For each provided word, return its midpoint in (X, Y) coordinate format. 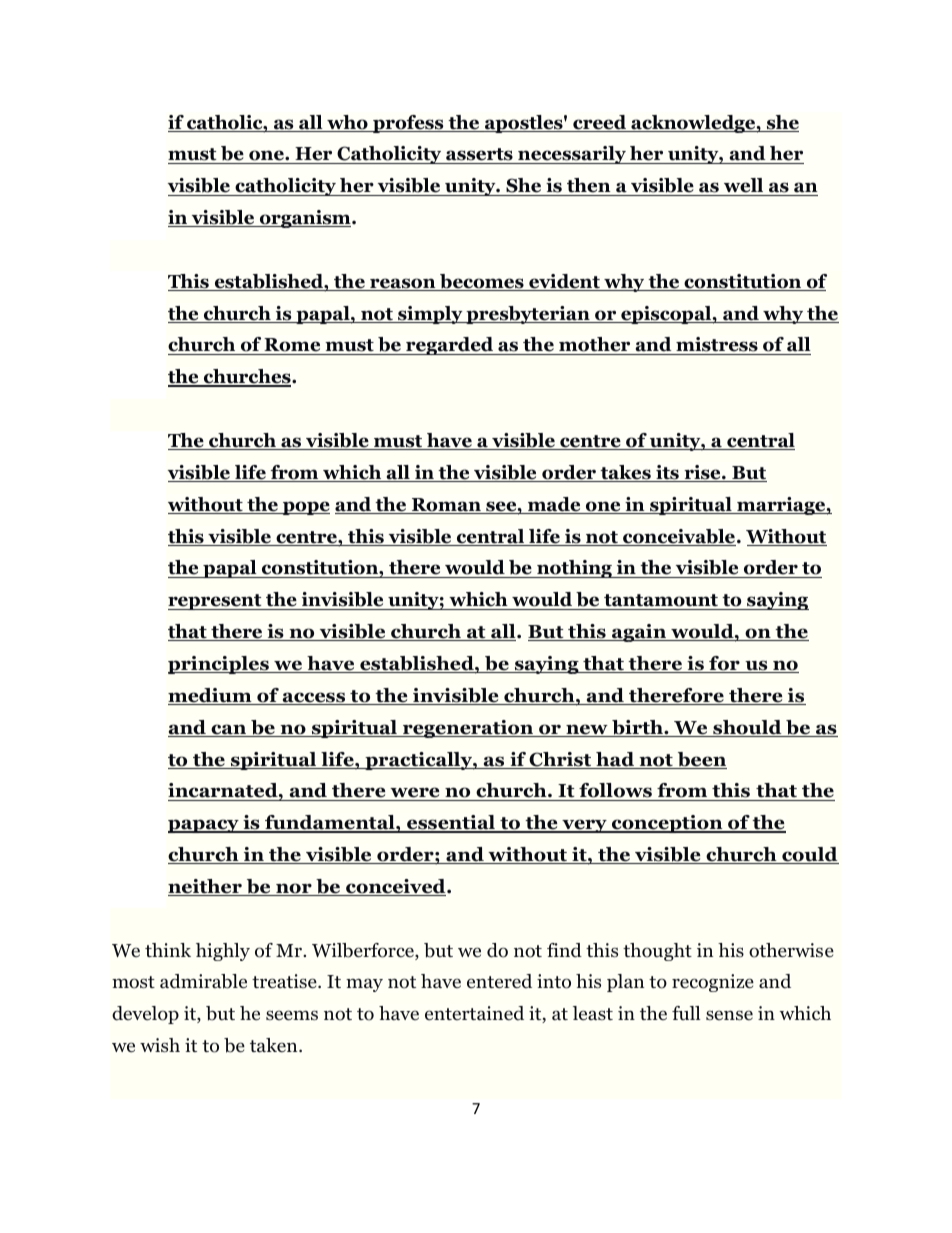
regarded (450, 346)
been (701, 760)
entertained (474, 1013)
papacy (204, 826)
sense (729, 1015)
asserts (479, 156)
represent (216, 602)
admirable (203, 981)
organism (305, 219)
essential (451, 824)
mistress (717, 346)
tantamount (661, 602)
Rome (293, 346)
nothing (574, 569)
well (744, 187)
